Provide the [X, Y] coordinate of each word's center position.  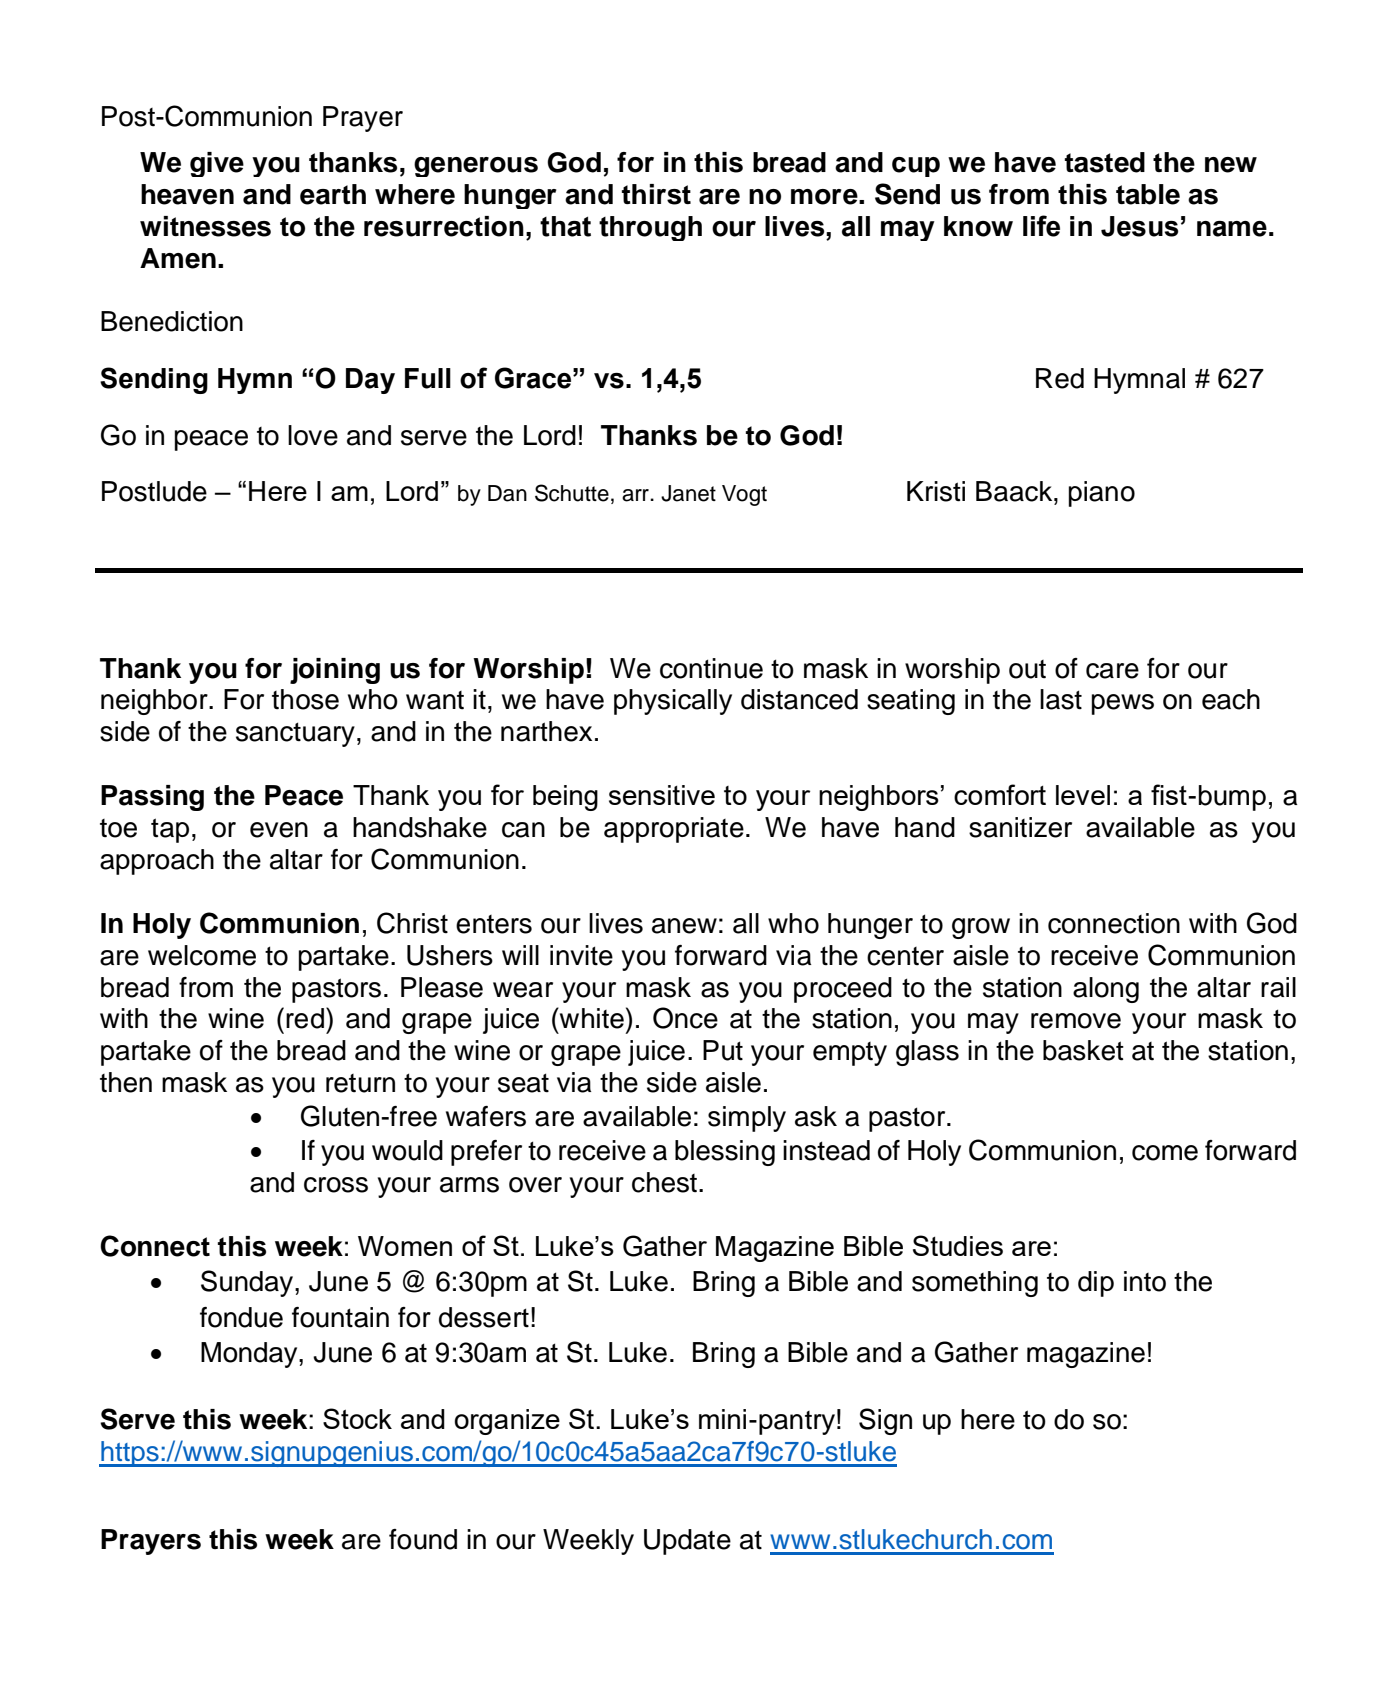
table [1148, 194]
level [1083, 795]
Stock [357, 1418]
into [1145, 1281]
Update [687, 1542]
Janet [688, 493]
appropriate [674, 830]
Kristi [936, 491]
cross [336, 1185]
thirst [656, 194]
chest [666, 1182]
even [279, 830]
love [313, 435]
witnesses [205, 226]
